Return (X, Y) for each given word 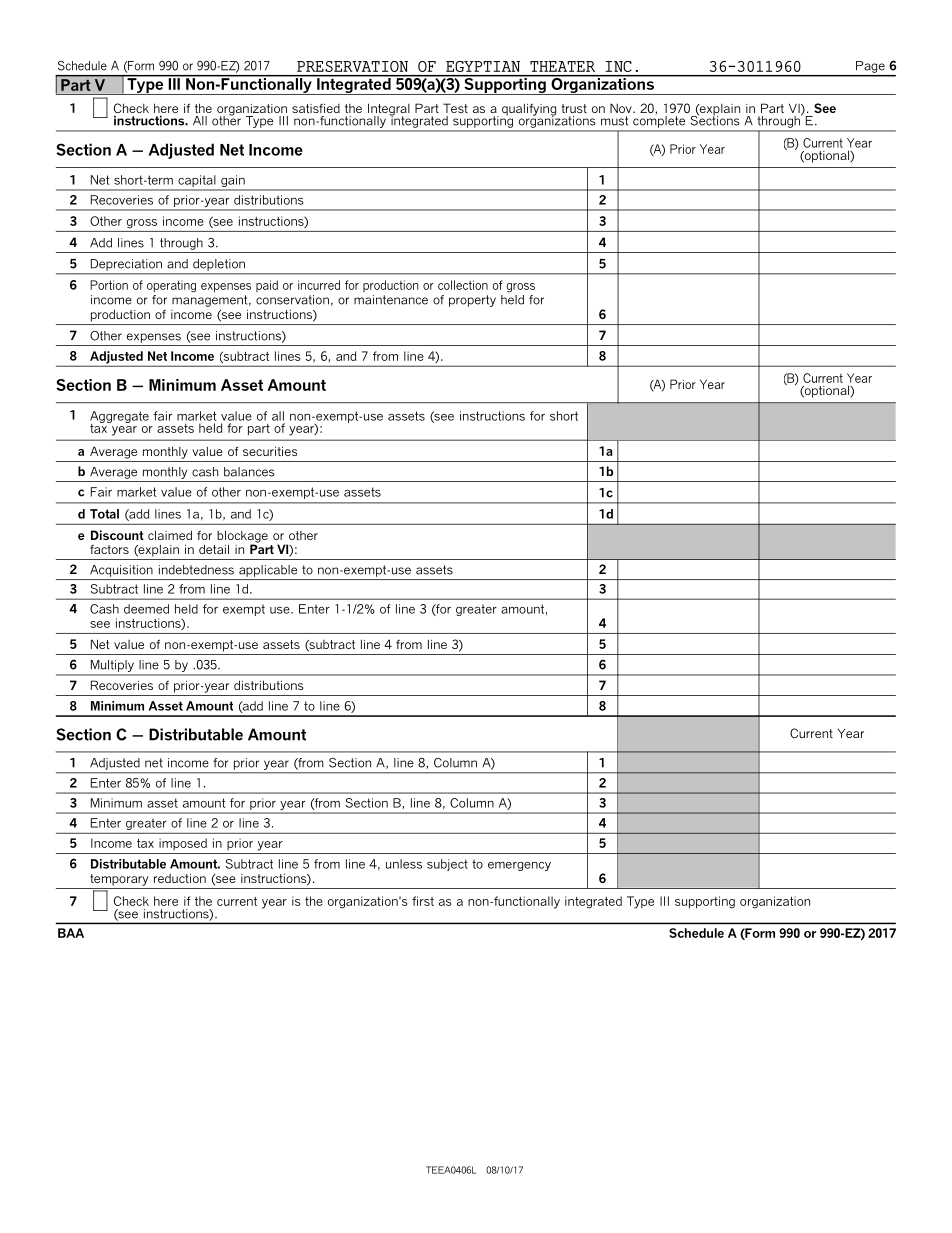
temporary (119, 880)
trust (574, 108)
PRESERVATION (352, 66)
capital (196, 181)
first (423, 901)
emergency (519, 866)
